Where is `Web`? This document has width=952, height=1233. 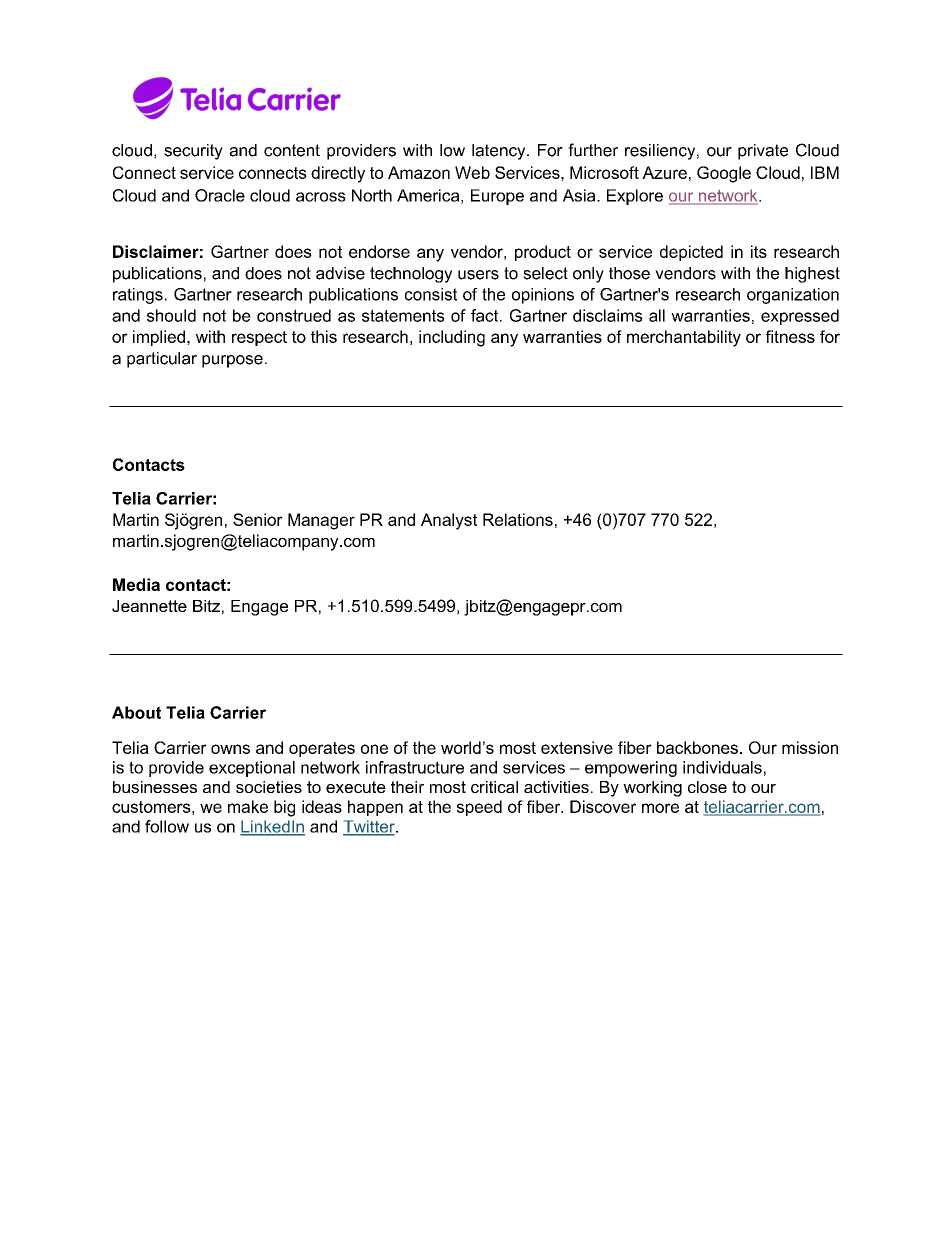 Web is located at coordinates (472, 172).
